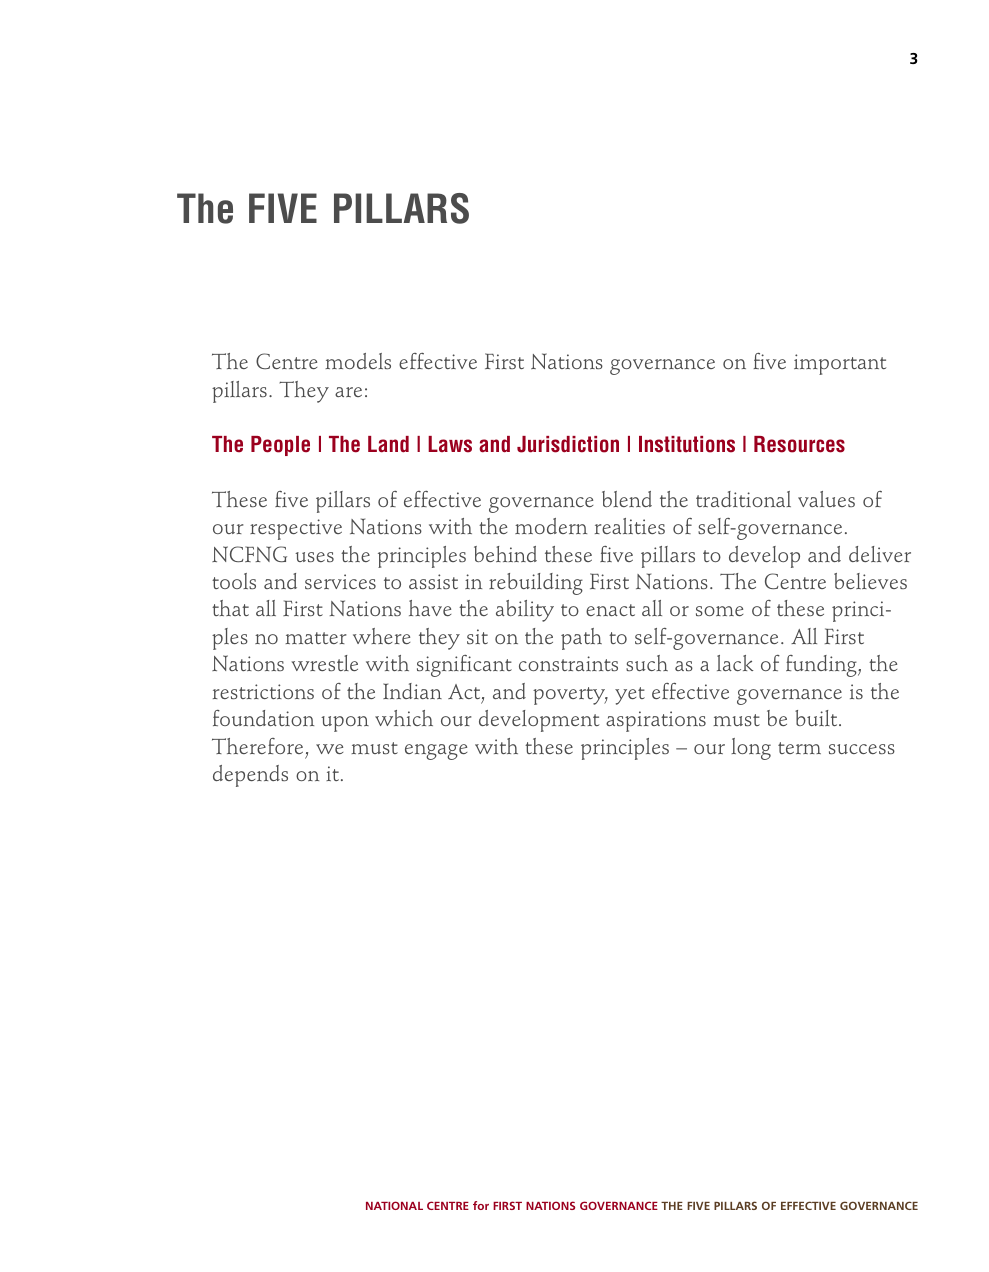 The image size is (989, 1272). I want to click on term, so click(799, 748).
